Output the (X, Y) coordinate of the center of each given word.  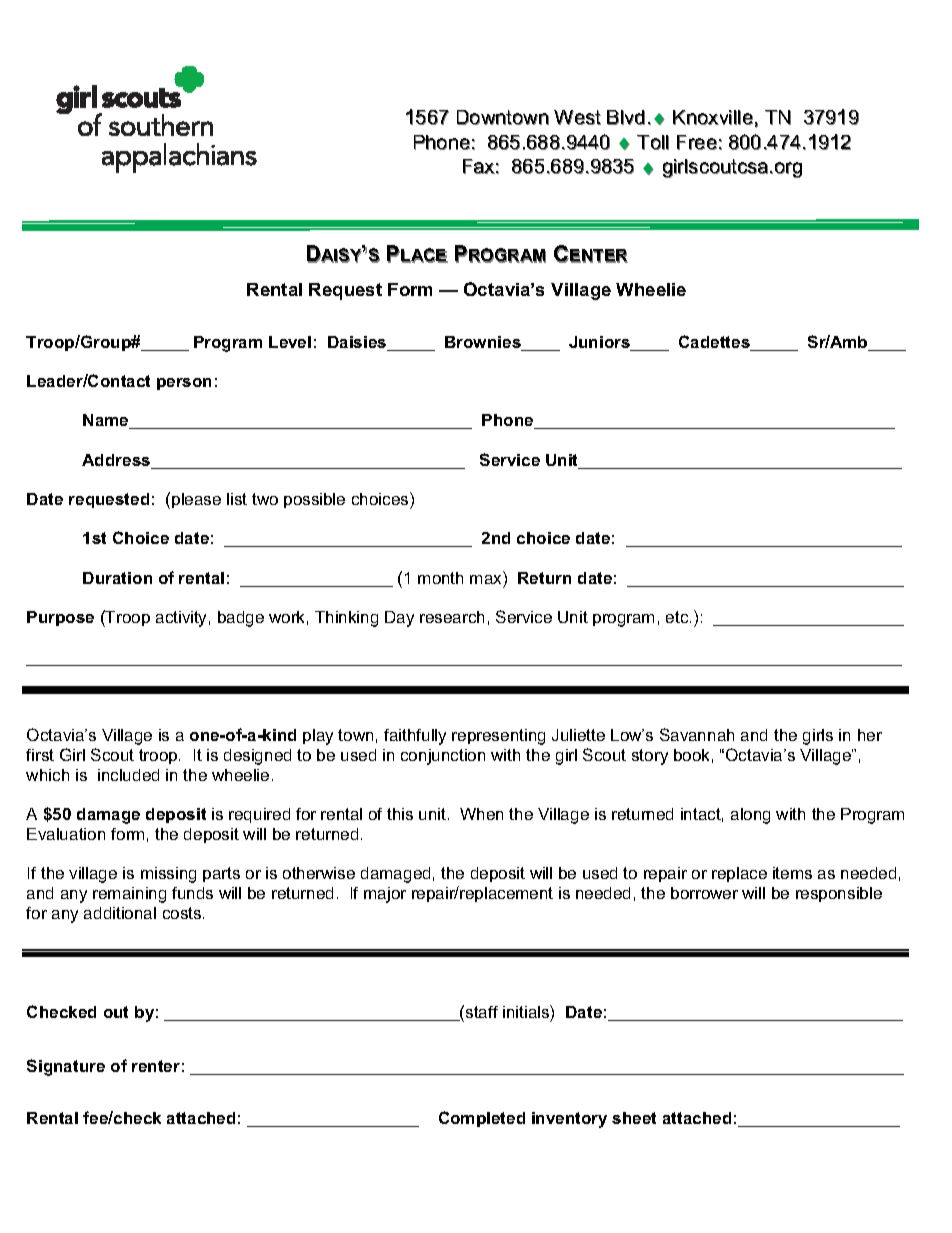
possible (314, 500)
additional (120, 913)
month (440, 578)
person (184, 384)
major (385, 895)
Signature (66, 1067)
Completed (482, 1119)
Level (290, 342)
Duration (117, 578)
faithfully (415, 737)
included (128, 775)
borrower (704, 893)
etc (678, 617)
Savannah (697, 734)
